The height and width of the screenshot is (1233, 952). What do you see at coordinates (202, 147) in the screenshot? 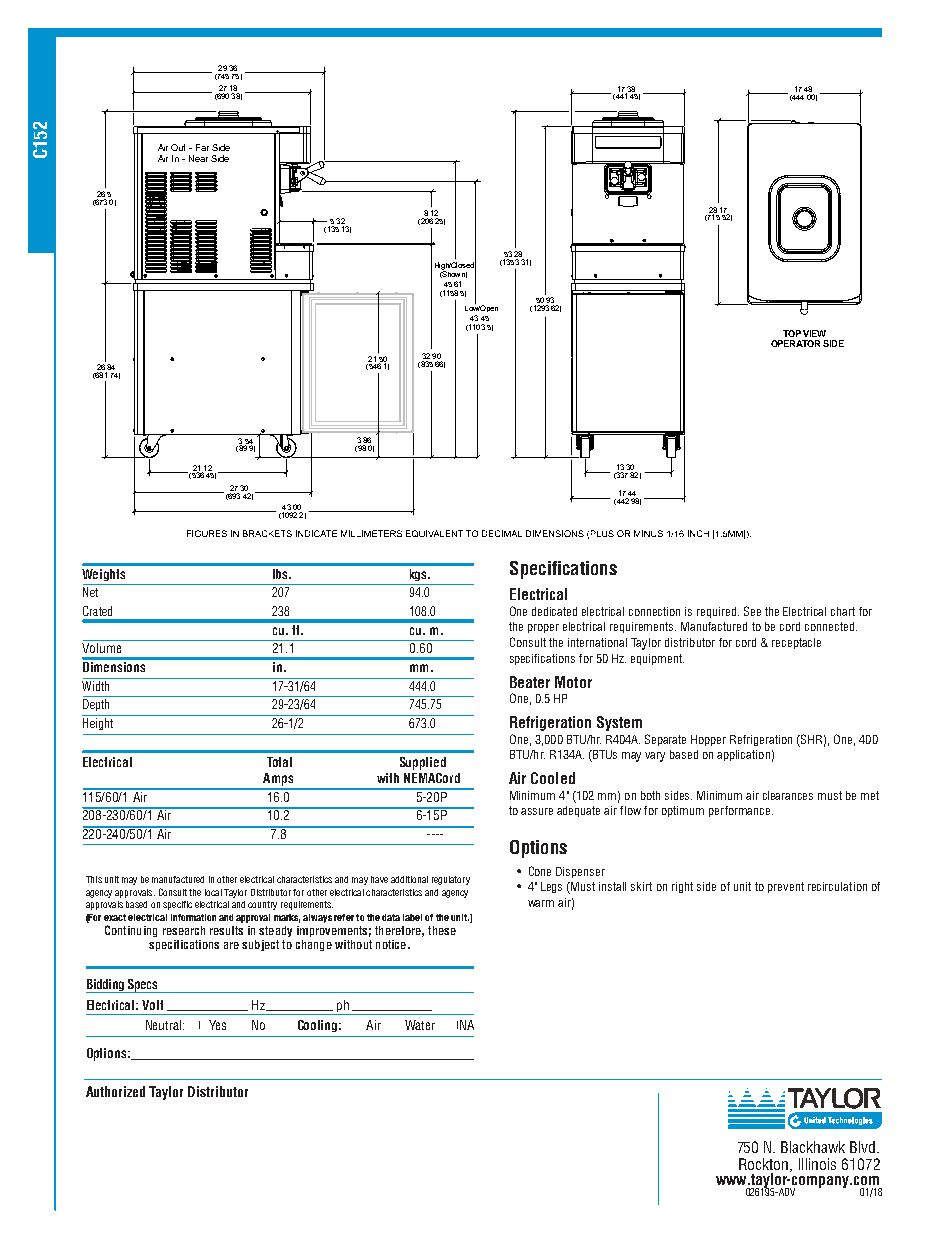
I see `Far` at bounding box center [202, 147].
